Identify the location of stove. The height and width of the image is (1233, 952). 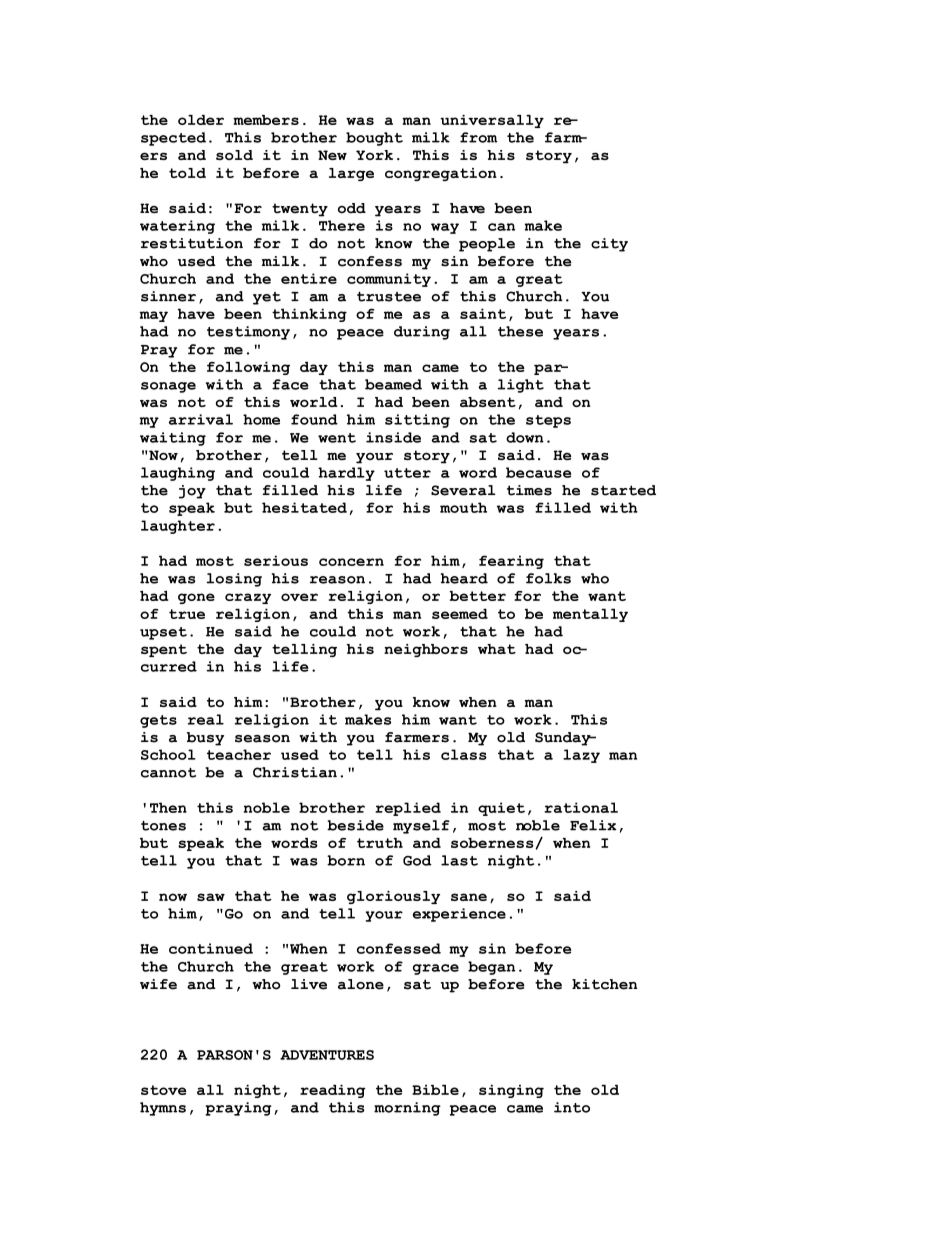
(163, 1090).
